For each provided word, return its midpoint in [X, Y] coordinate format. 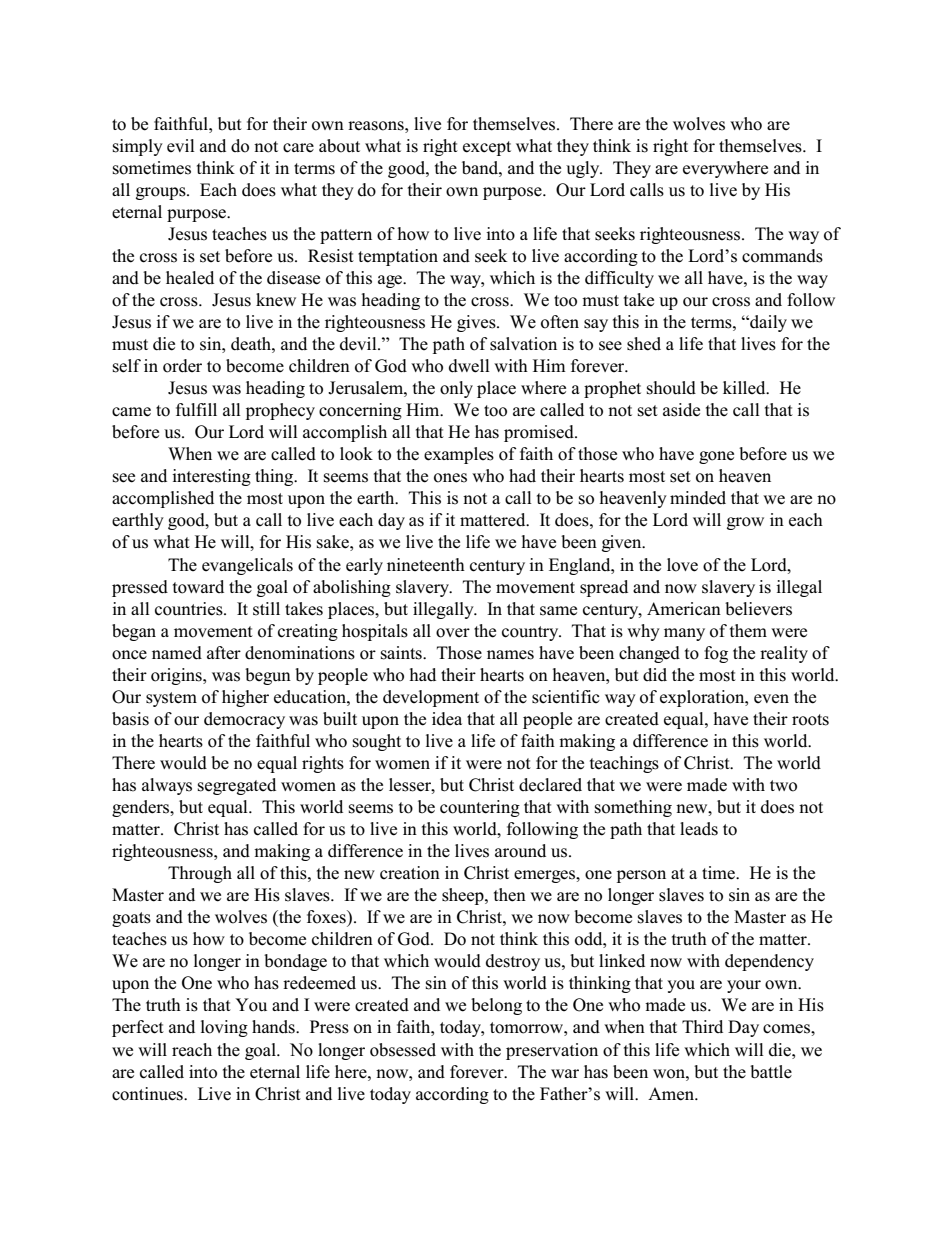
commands [782, 256]
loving [224, 1028]
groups [162, 193]
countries [190, 609]
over [453, 633]
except [487, 148]
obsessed [403, 1050]
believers [758, 609]
